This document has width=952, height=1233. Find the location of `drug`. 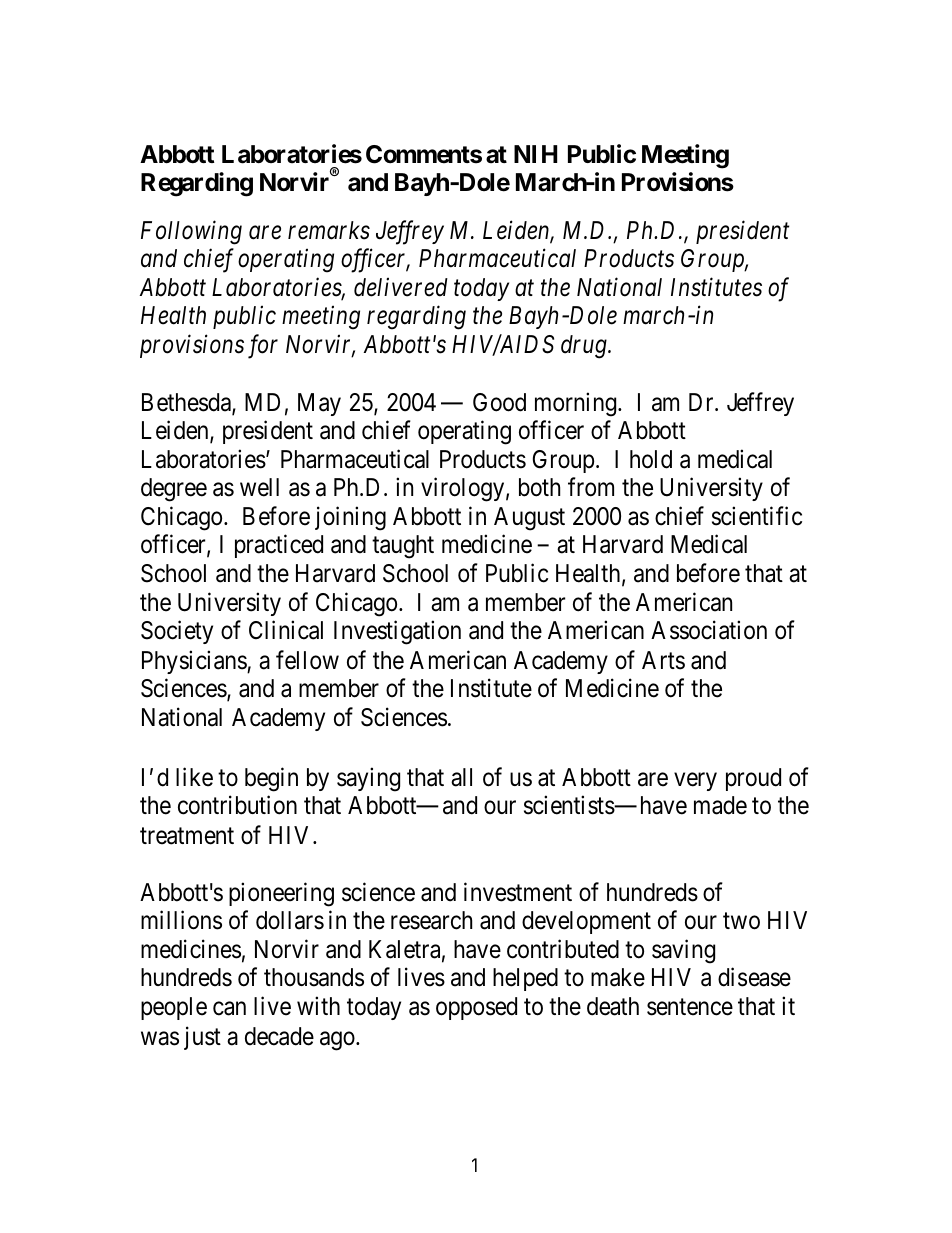

drug is located at coordinates (585, 347).
